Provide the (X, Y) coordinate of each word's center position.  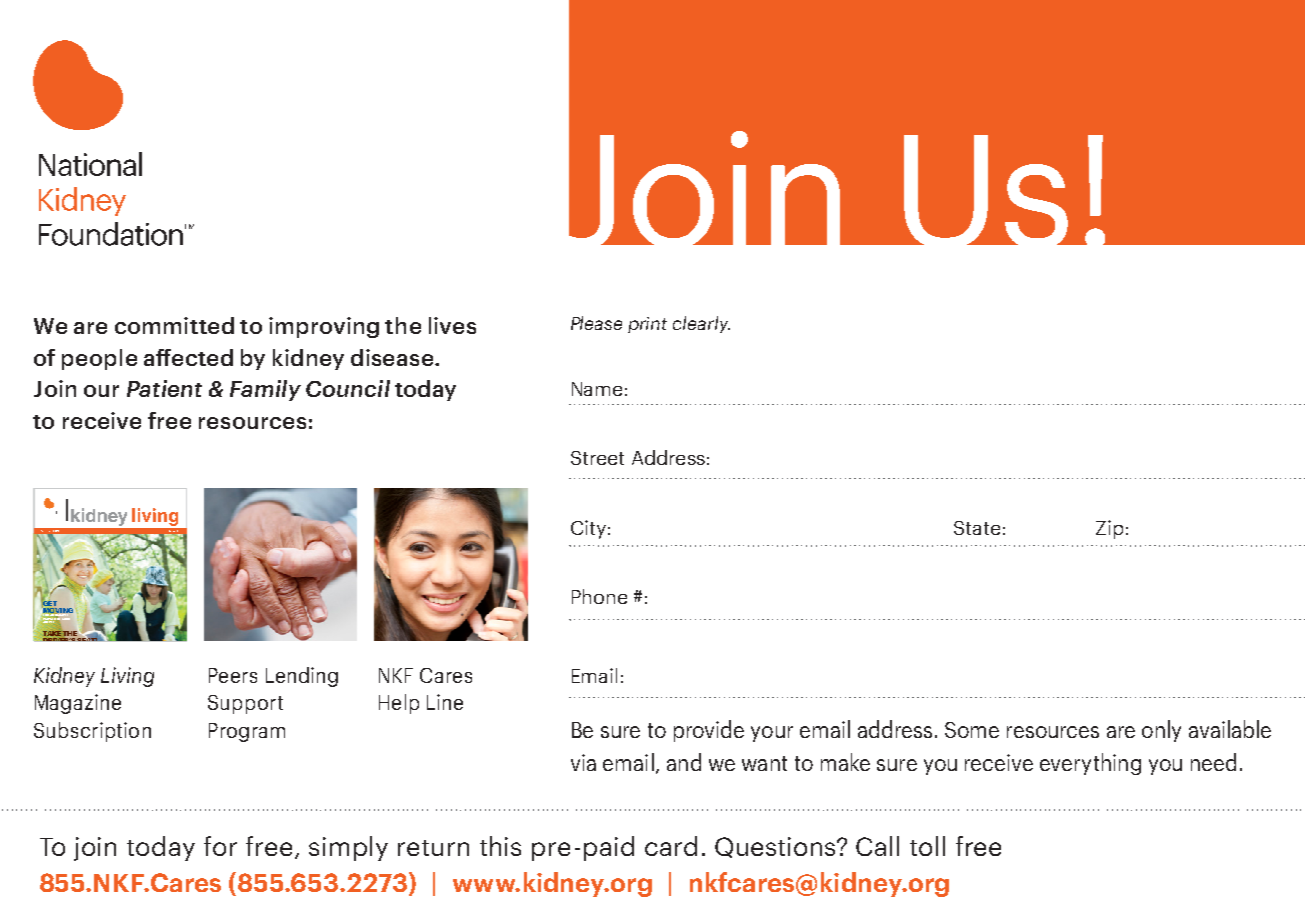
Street (597, 458)
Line (445, 702)
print (647, 325)
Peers (233, 675)
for (220, 846)
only (1161, 731)
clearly (701, 324)
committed (174, 325)
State (977, 528)
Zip (1109, 529)
